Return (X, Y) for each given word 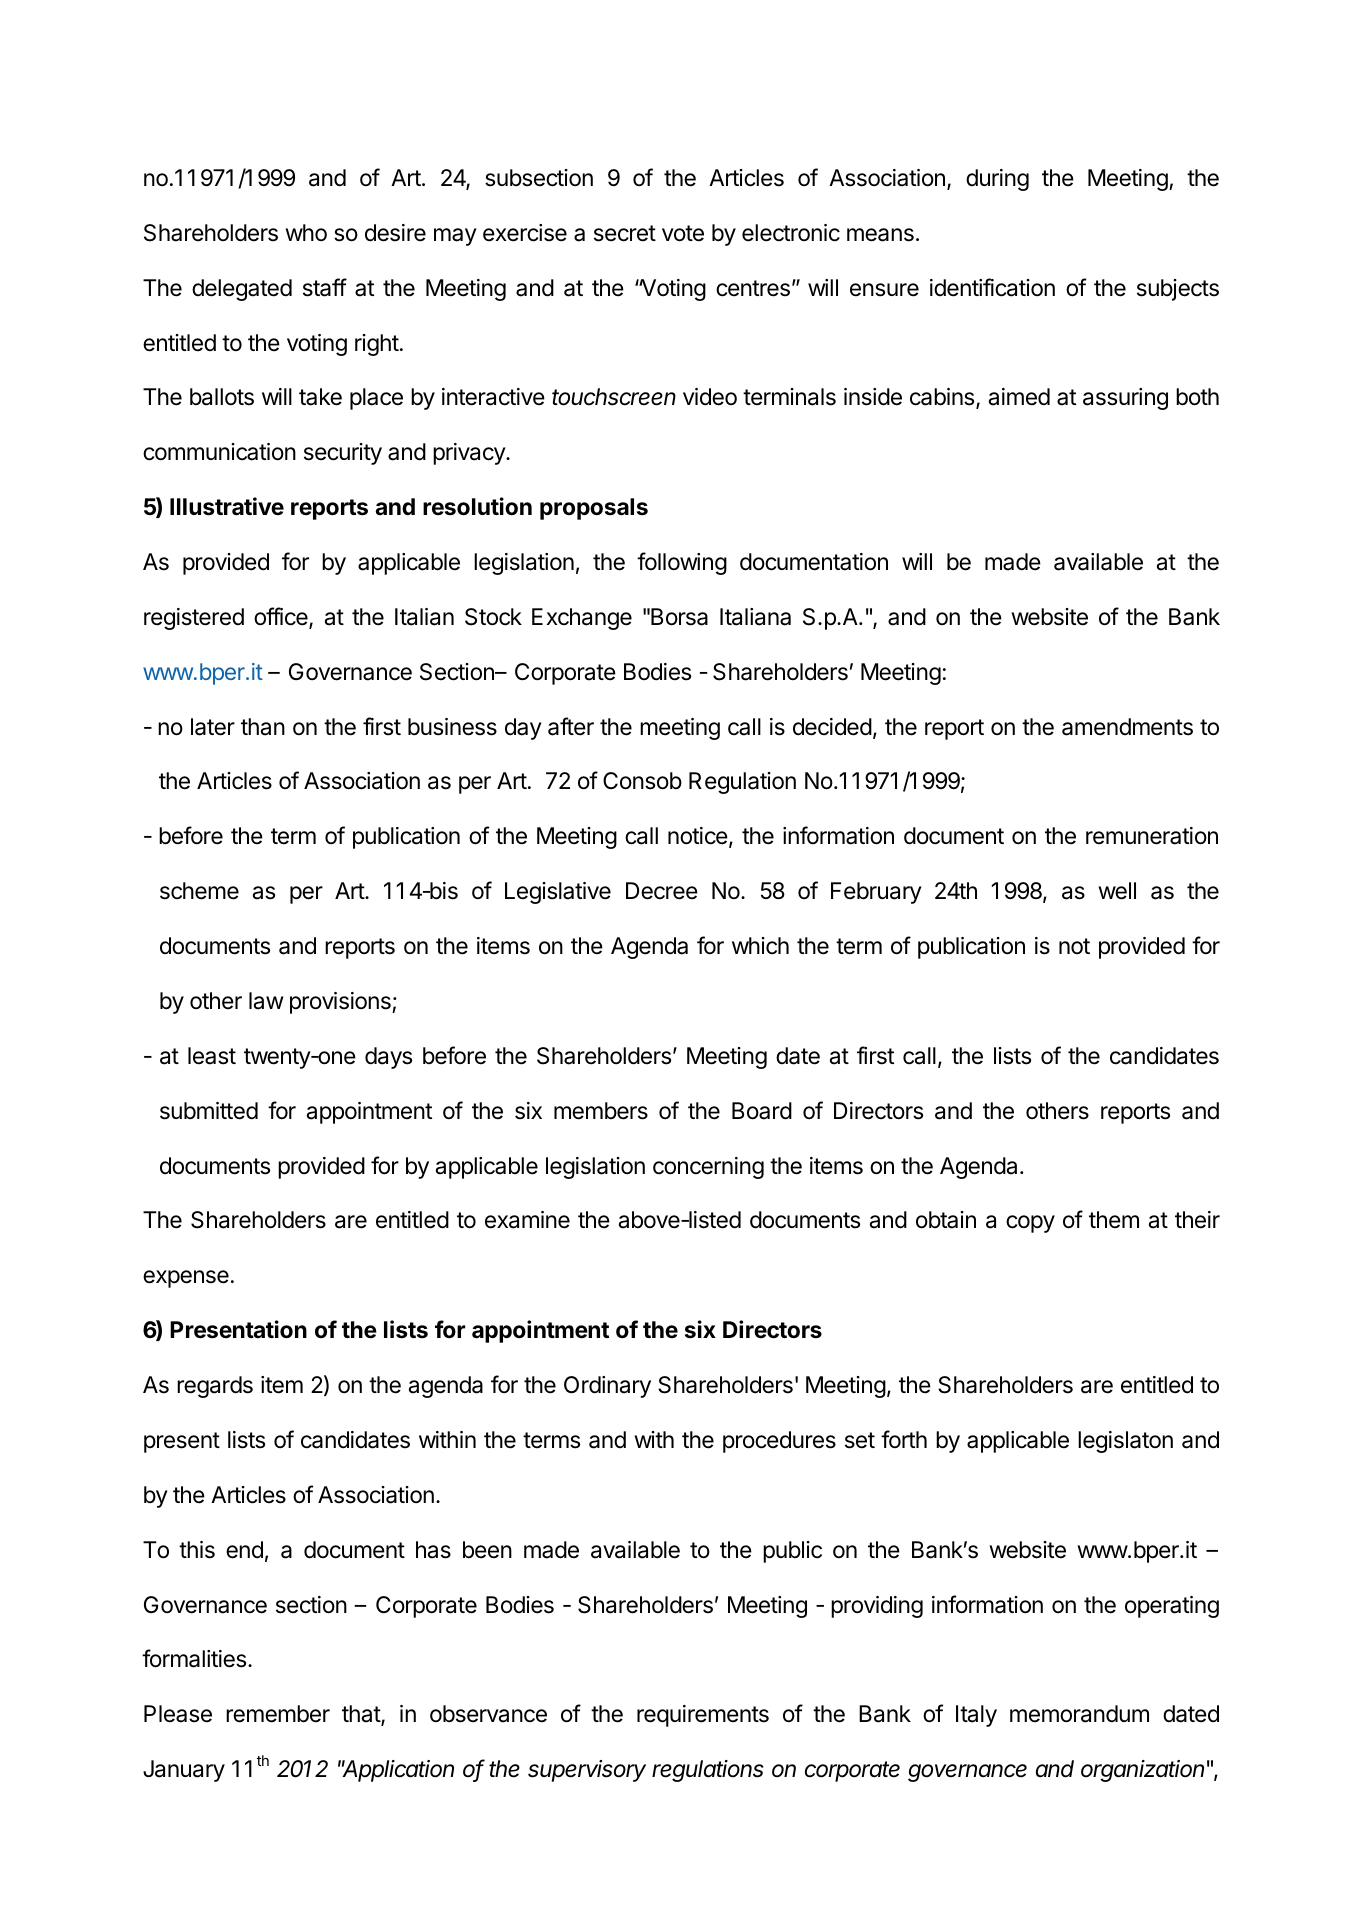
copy (1030, 1224)
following (682, 563)
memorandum (1079, 1714)
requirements (703, 1716)
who (306, 232)
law (266, 1001)
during (997, 180)
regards (215, 1387)
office (282, 617)
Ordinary (607, 1387)
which (760, 946)
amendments (1127, 727)
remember (278, 1714)
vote (683, 233)
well (1117, 891)
